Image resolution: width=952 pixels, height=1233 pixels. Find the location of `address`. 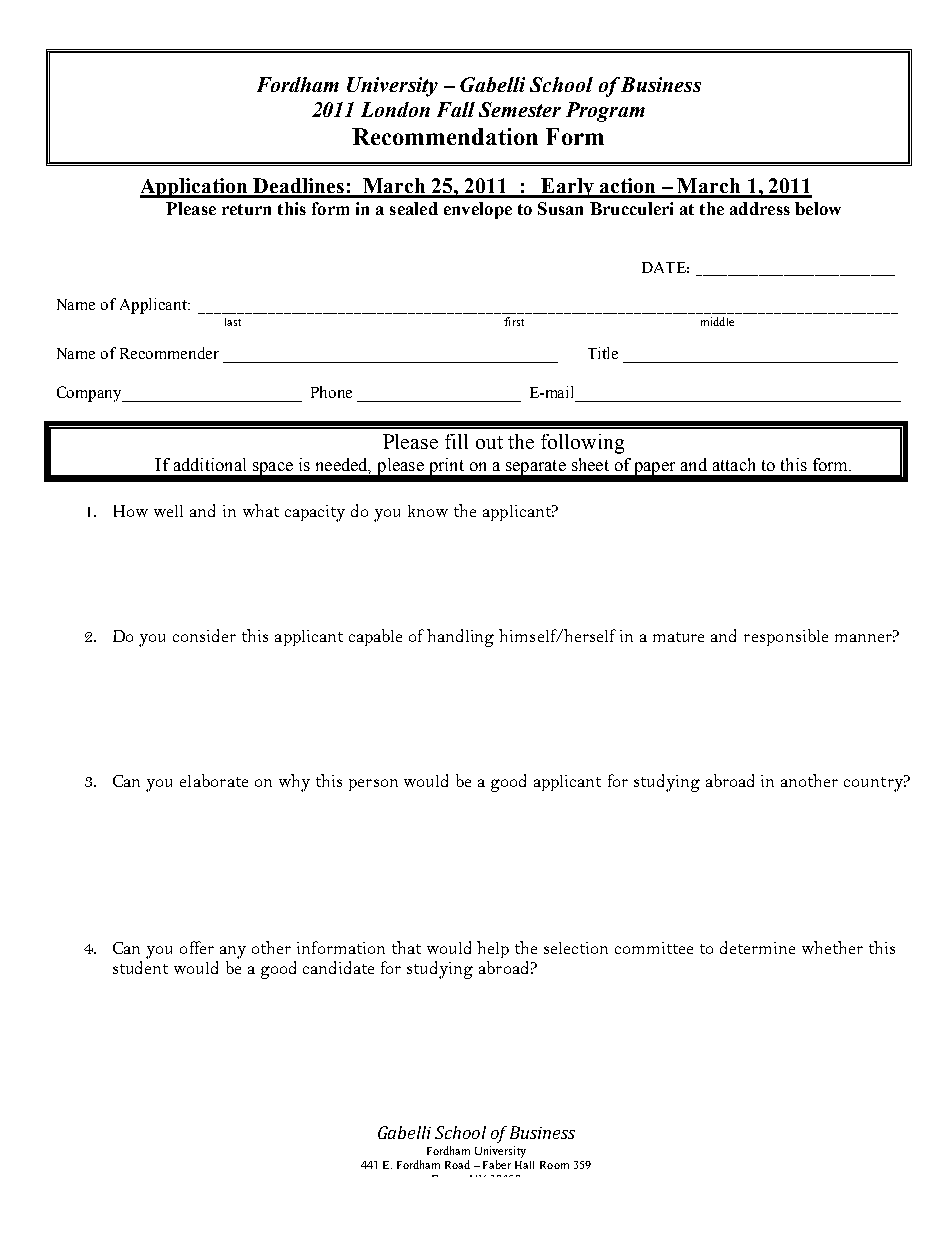

address is located at coordinates (760, 208).
